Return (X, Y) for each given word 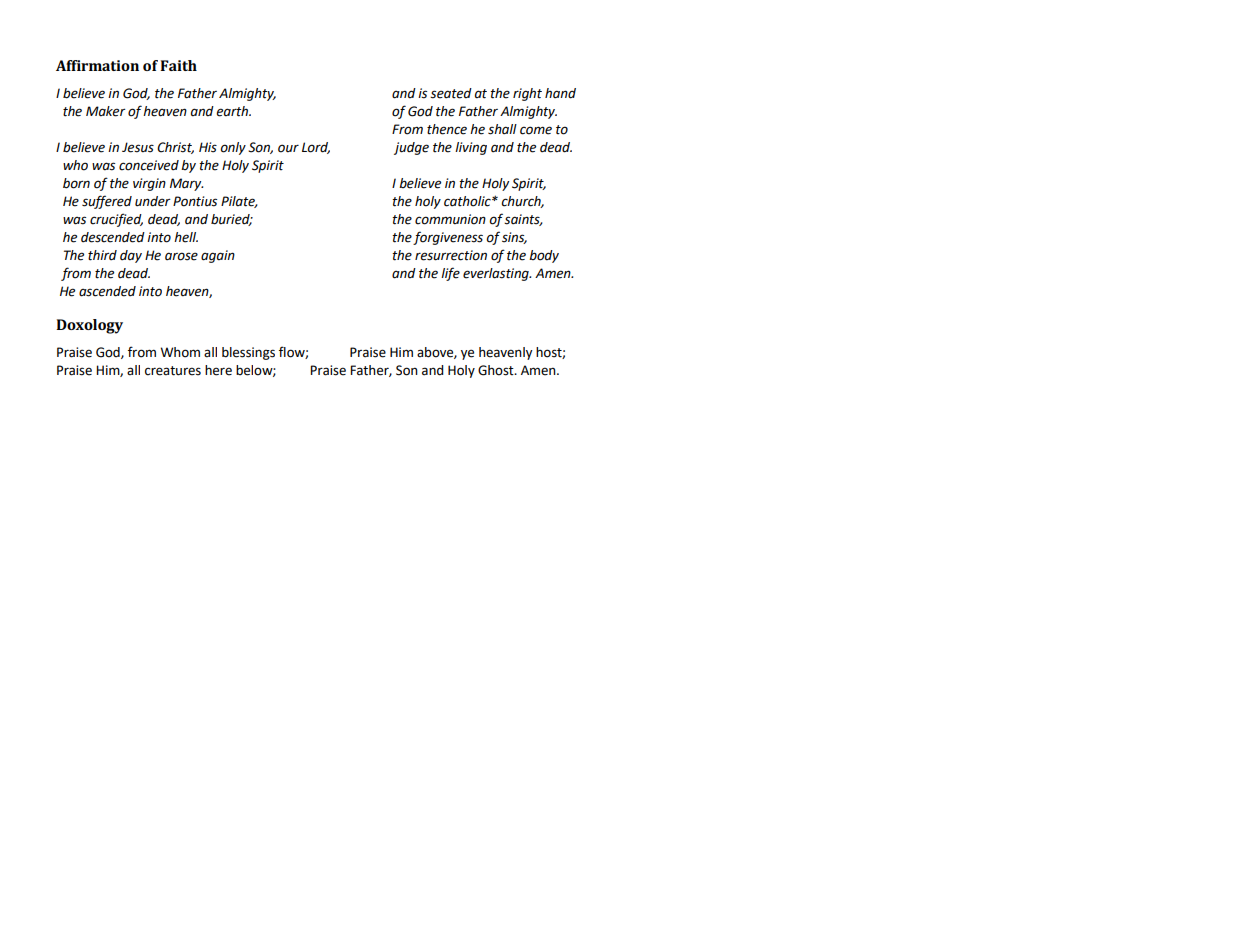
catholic (468, 201)
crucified (116, 220)
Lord (316, 148)
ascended (107, 291)
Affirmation (97, 65)
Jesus (138, 147)
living (471, 148)
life (450, 274)
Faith (178, 65)
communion (450, 219)
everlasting (497, 274)
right (527, 94)
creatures (173, 371)
